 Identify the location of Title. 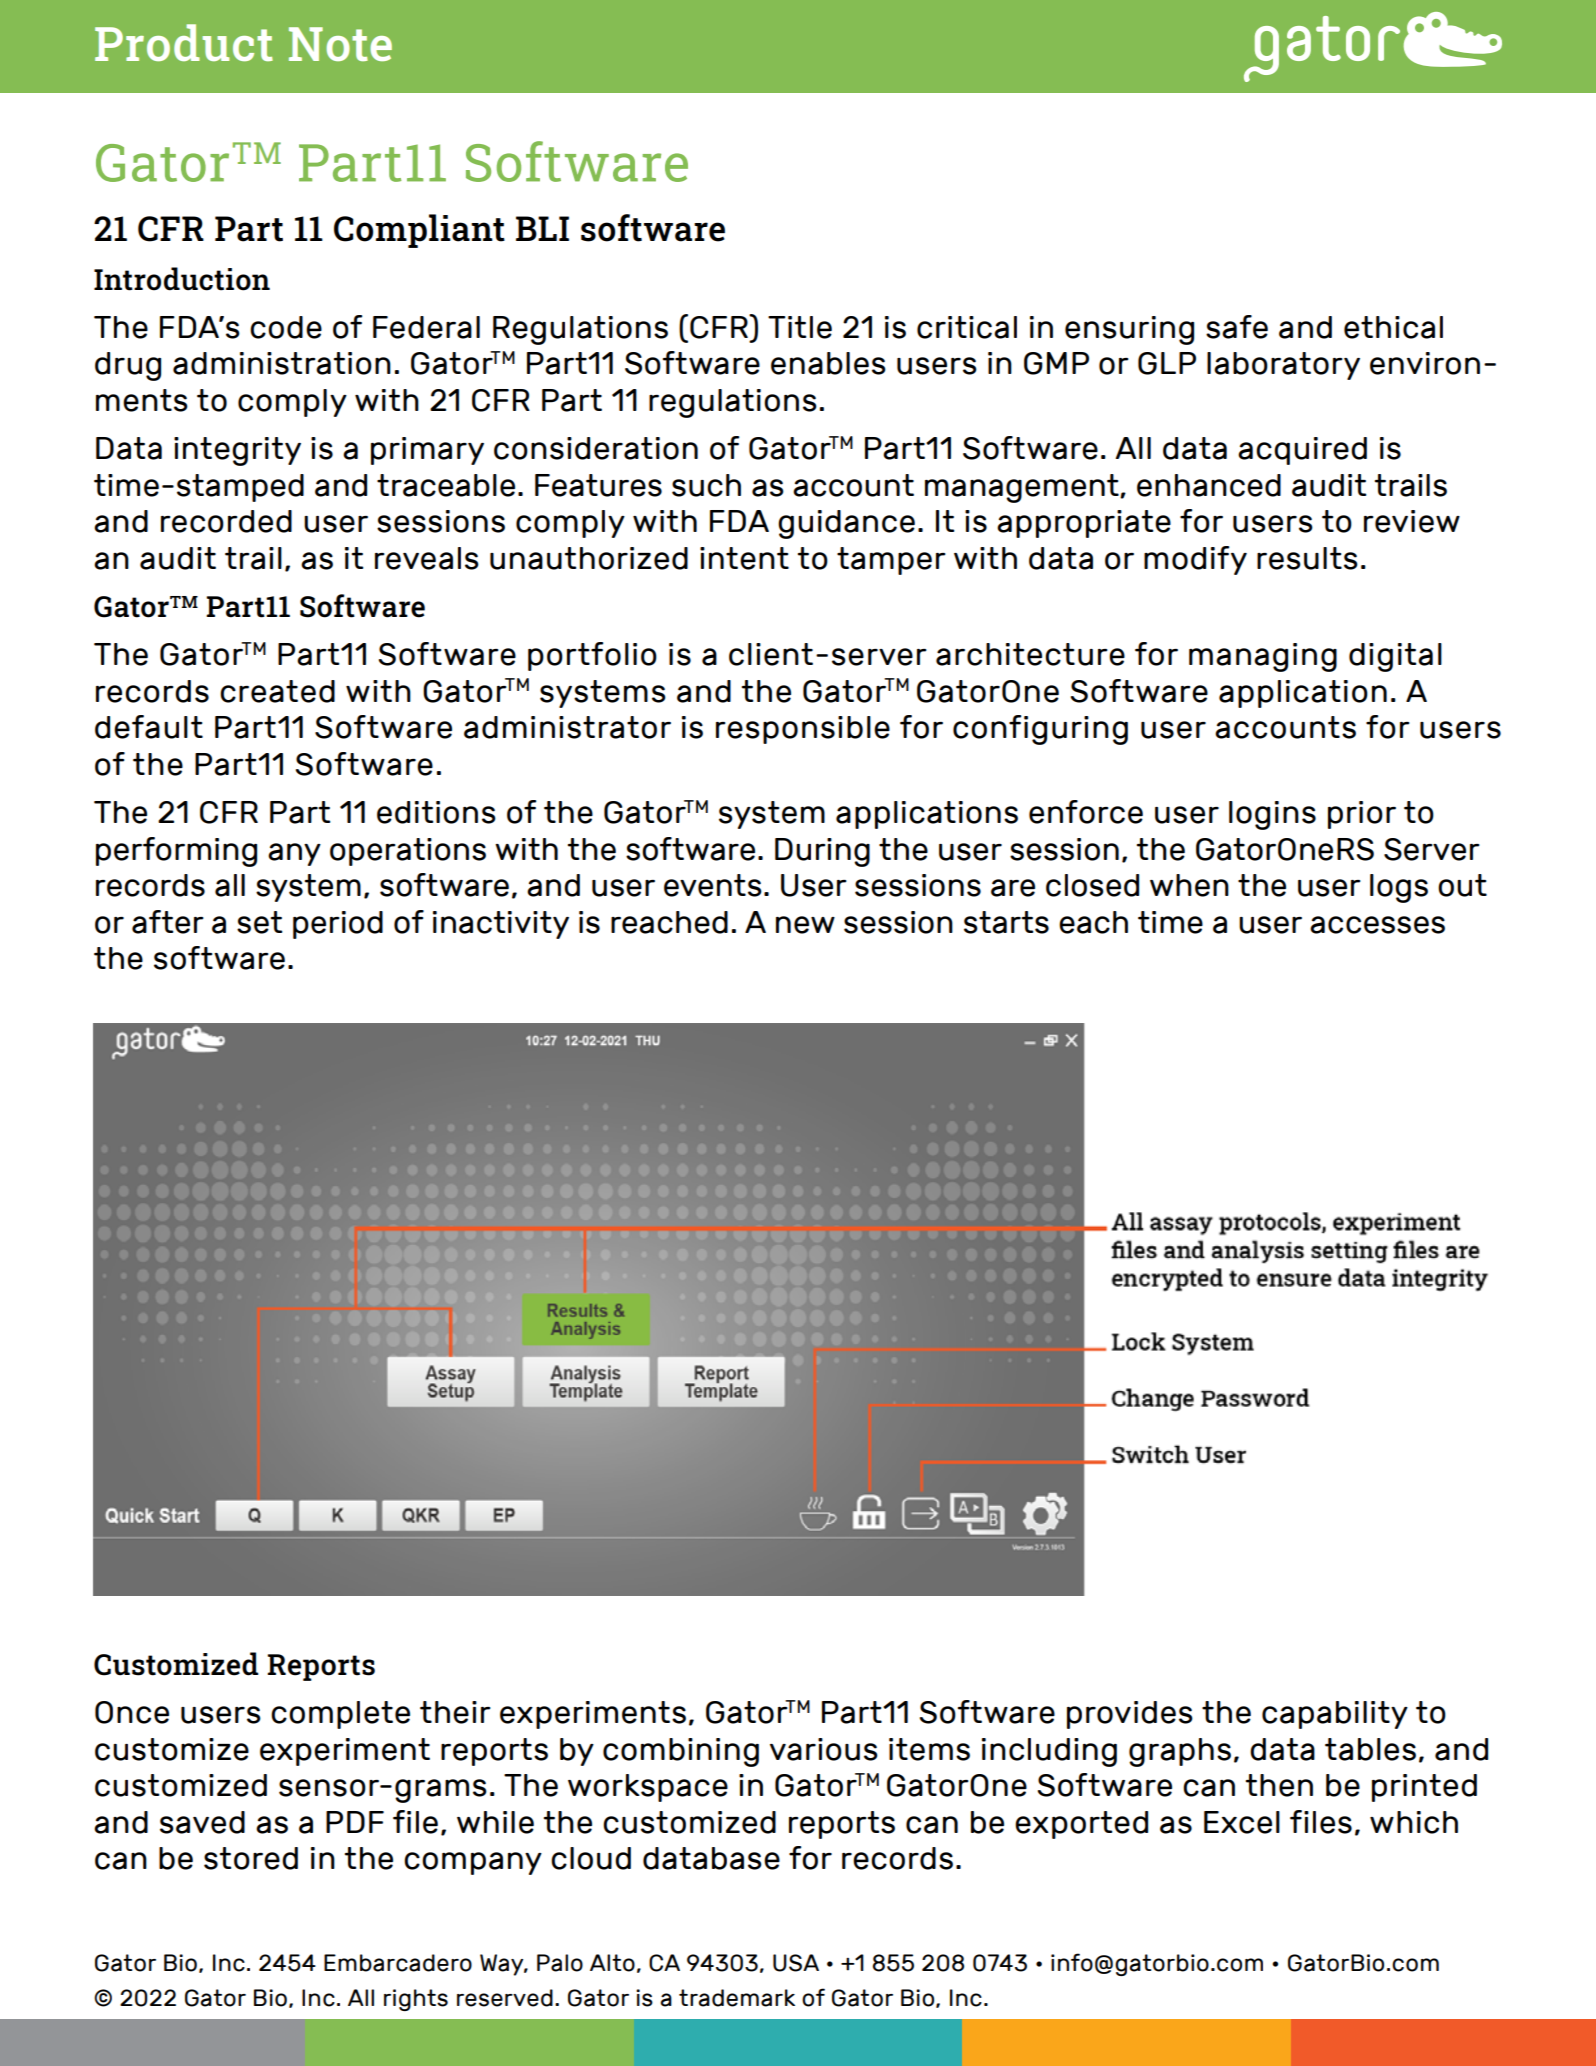
(800, 327).
